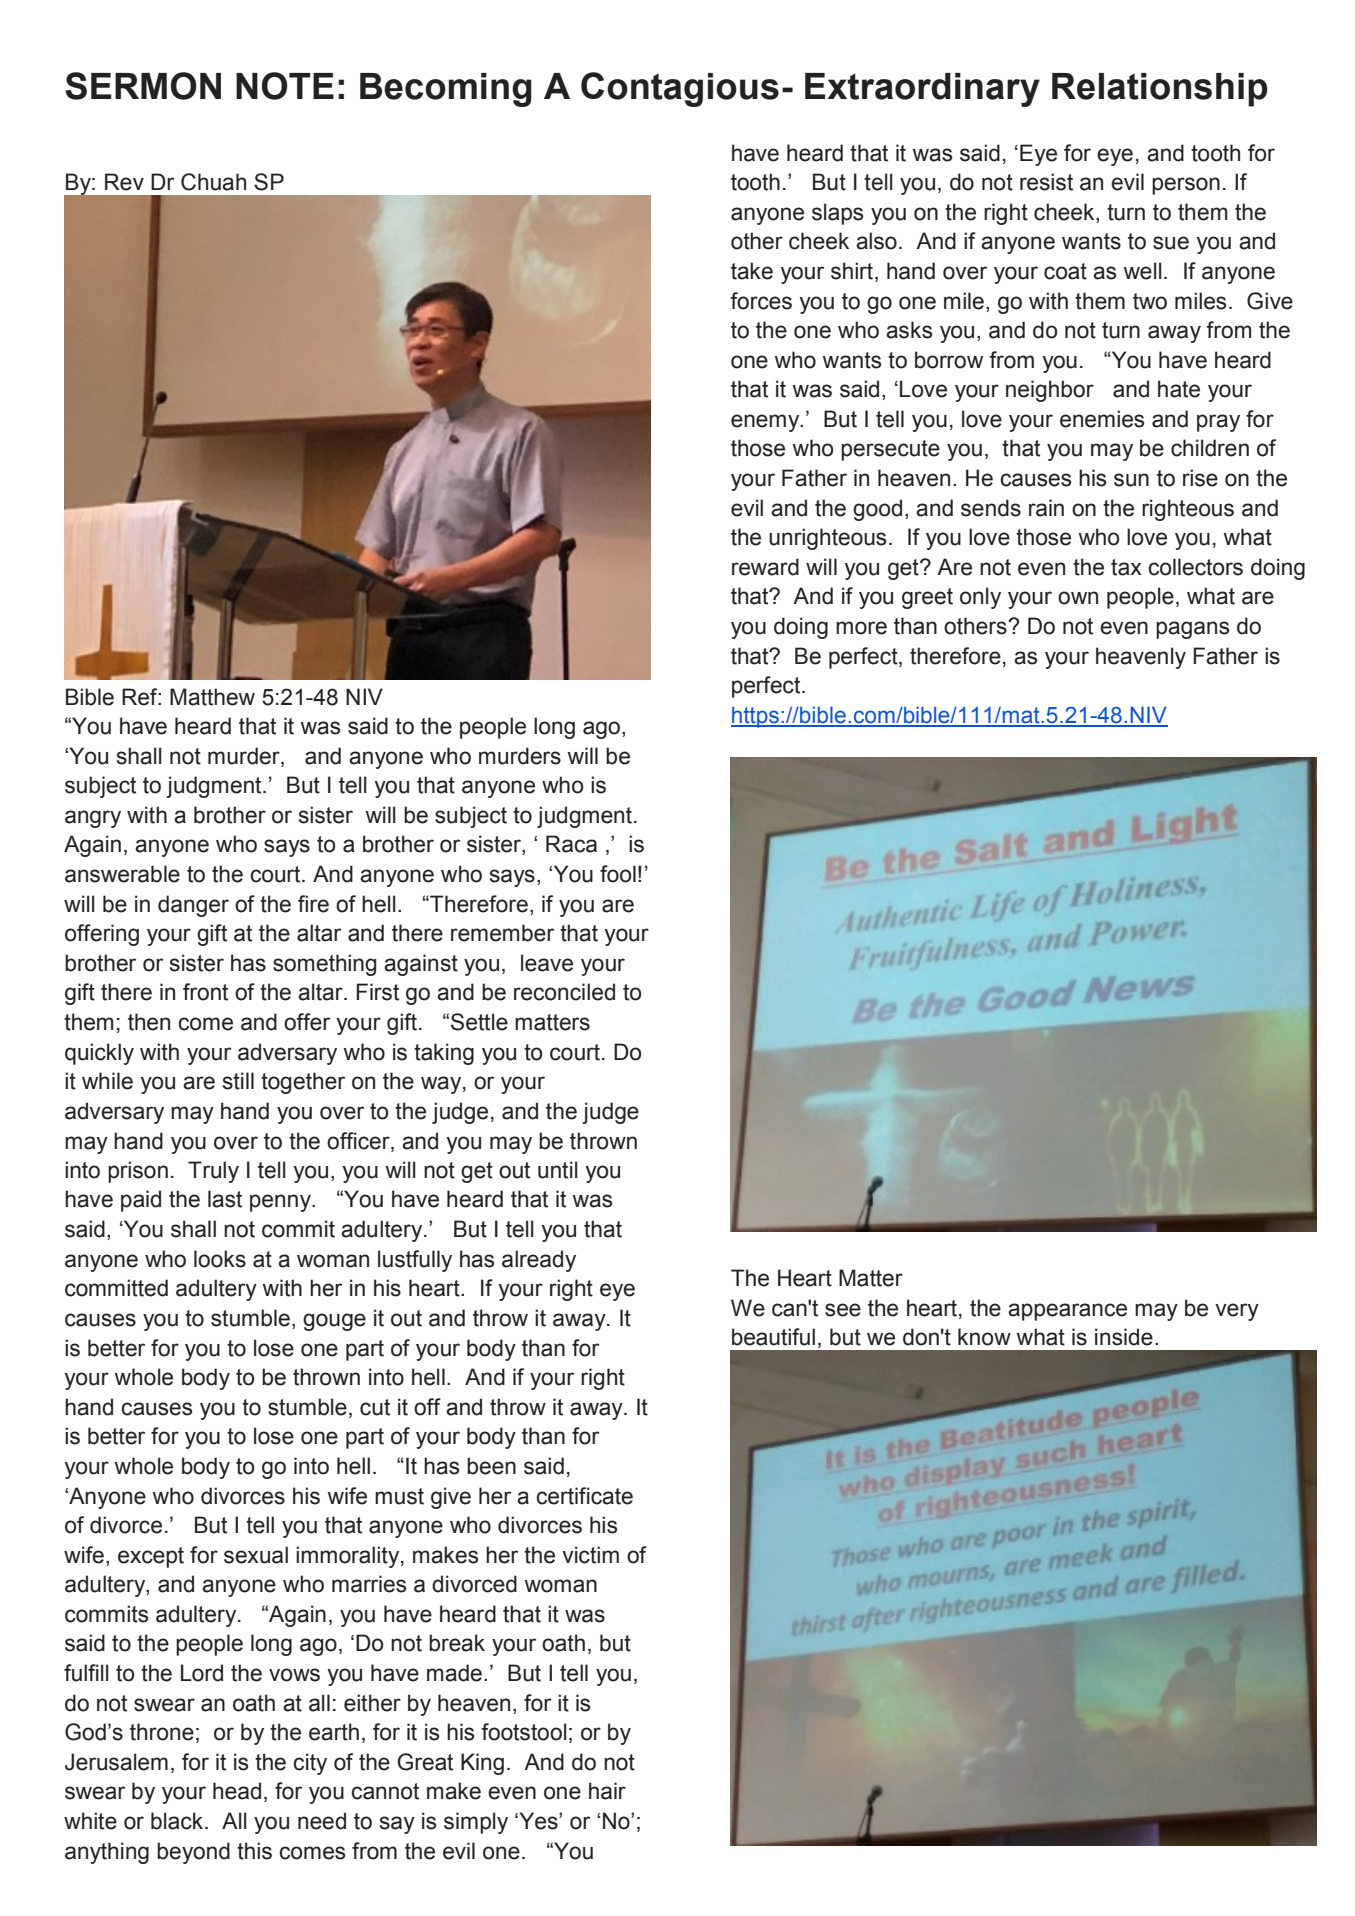 The image size is (1355, 1916). I want to click on reward, so click(765, 567).
